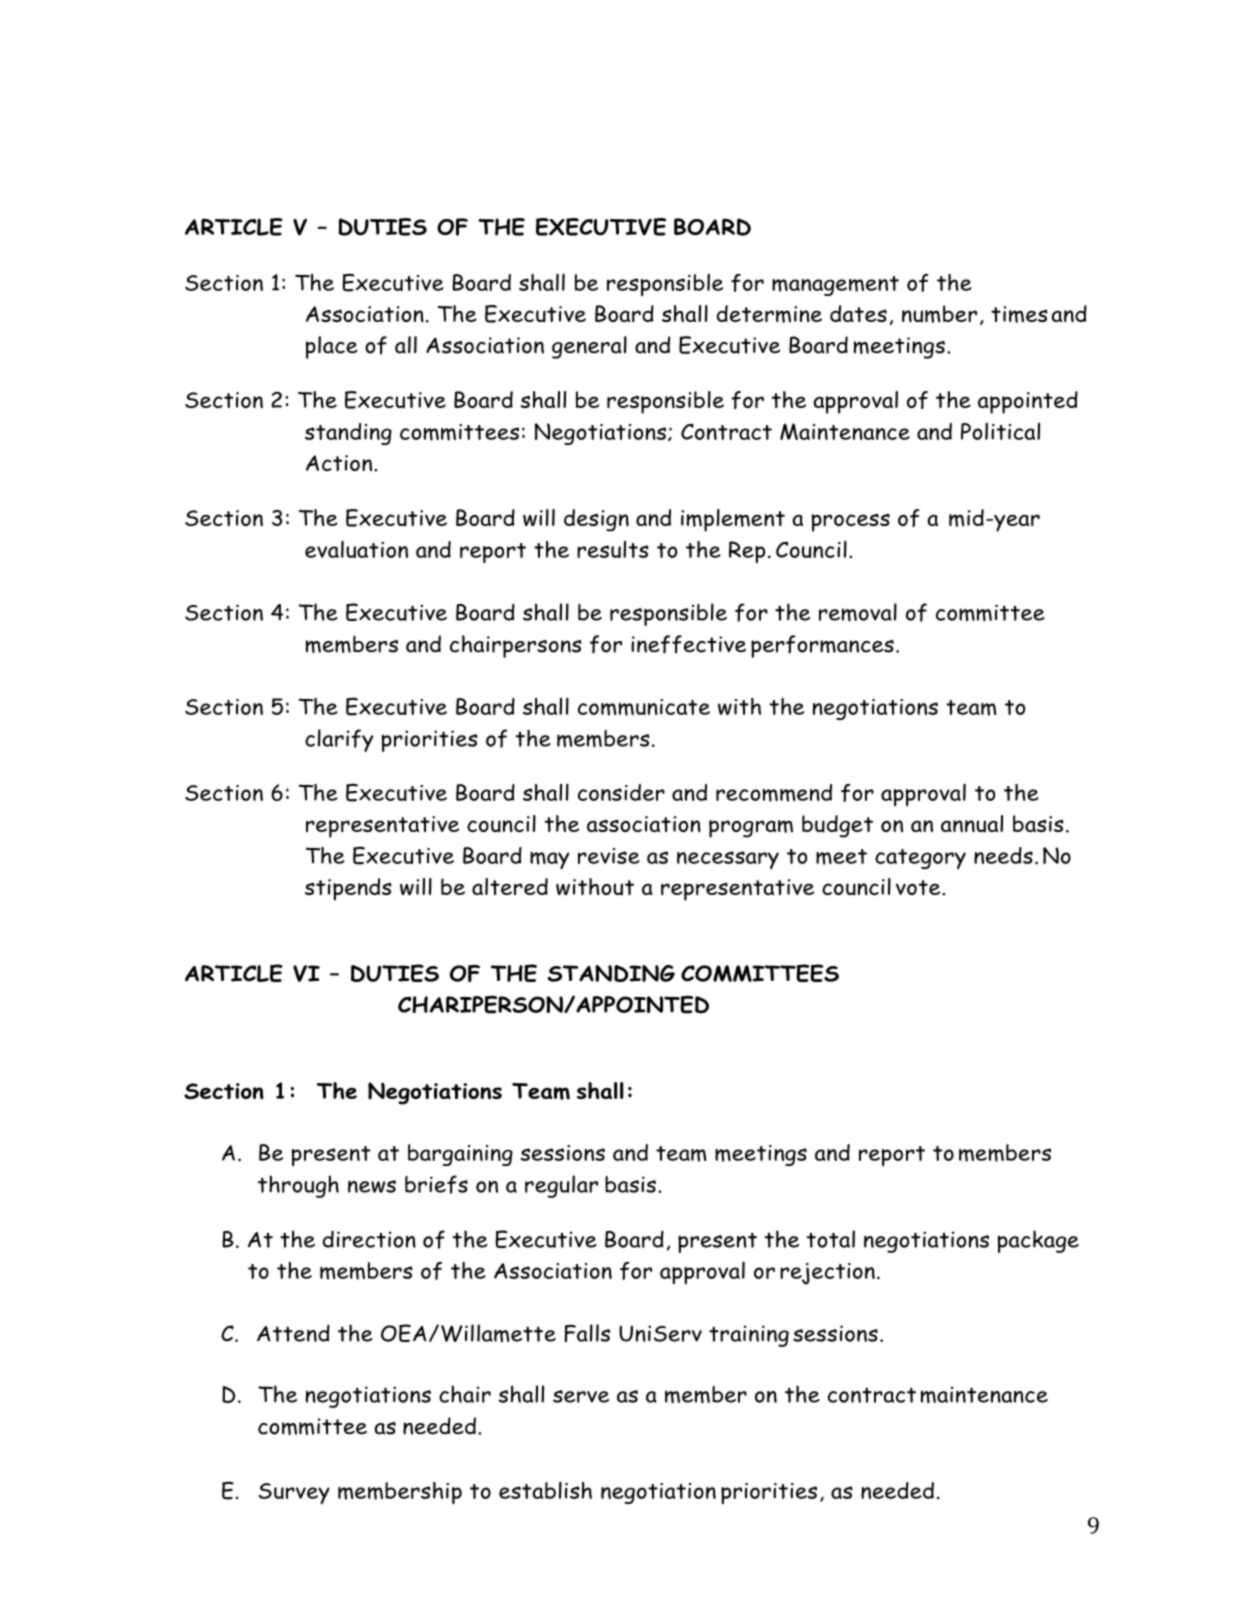  What do you see at coordinates (561, 1186) in the screenshot?
I see `regular` at bounding box center [561, 1186].
